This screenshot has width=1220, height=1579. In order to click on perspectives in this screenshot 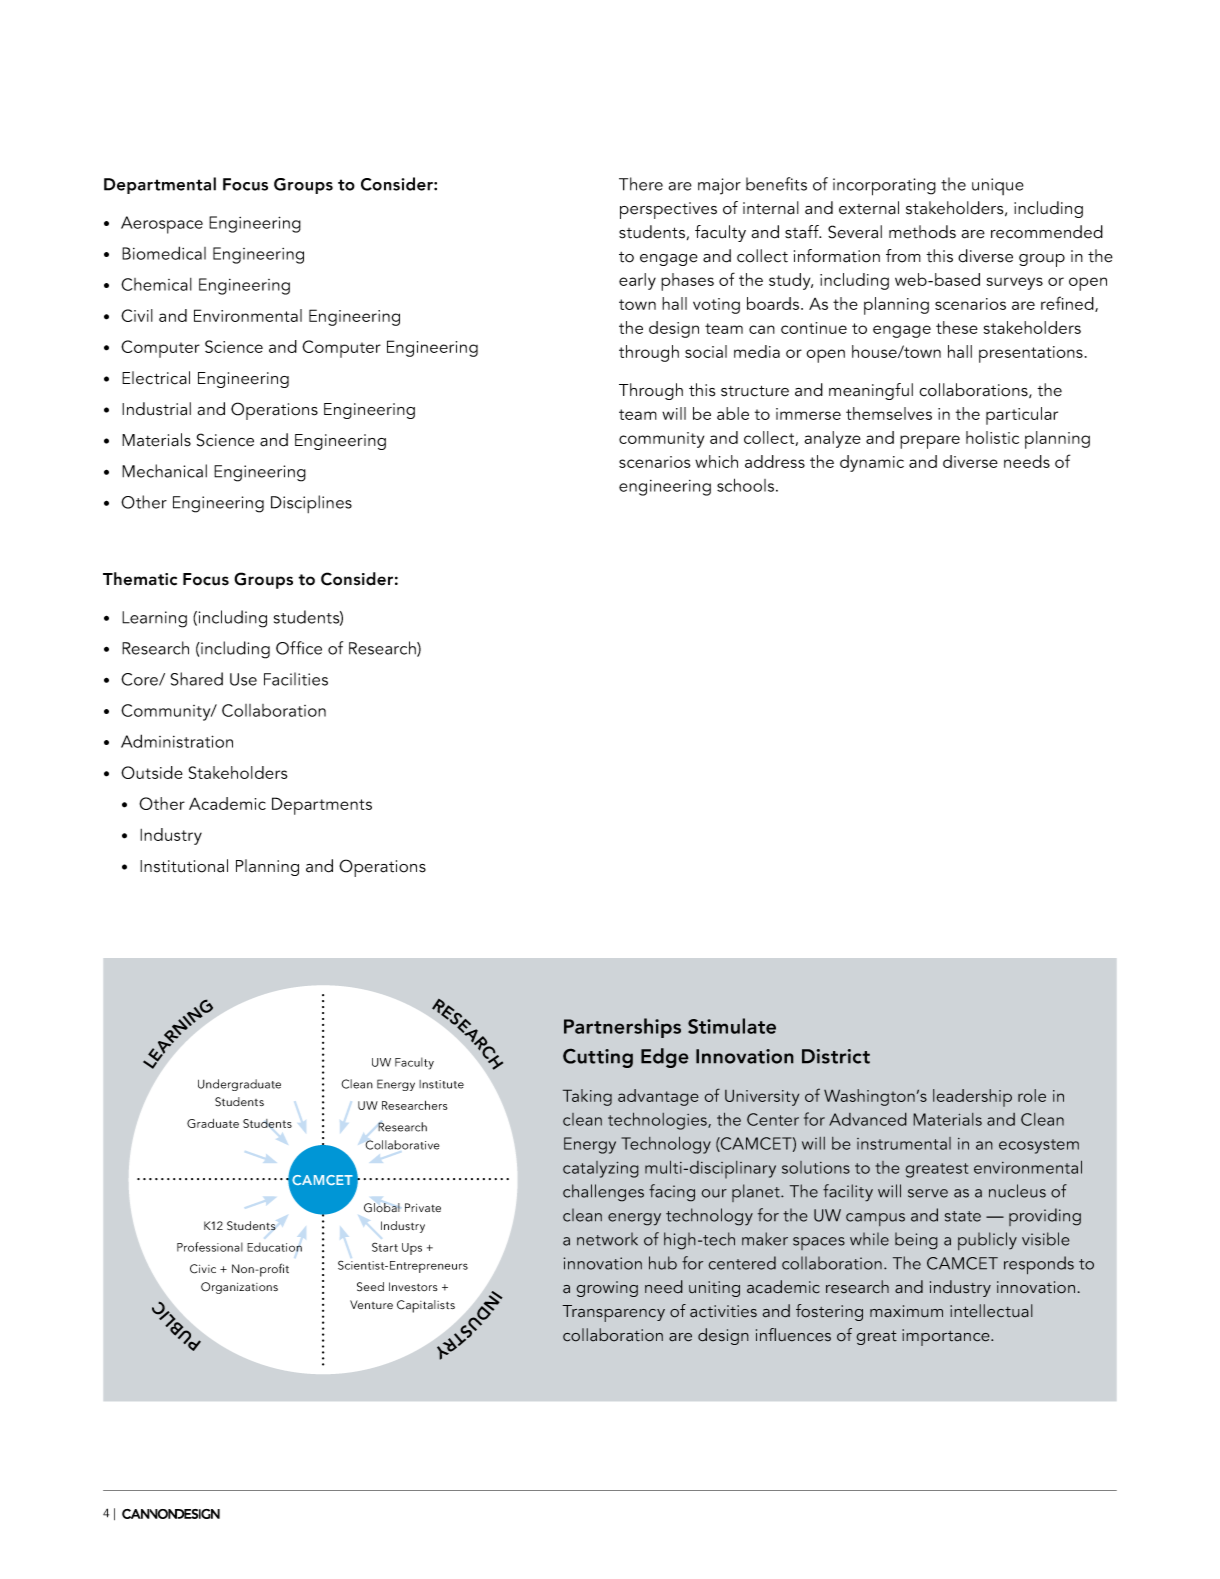, I will do `click(668, 210)`.
